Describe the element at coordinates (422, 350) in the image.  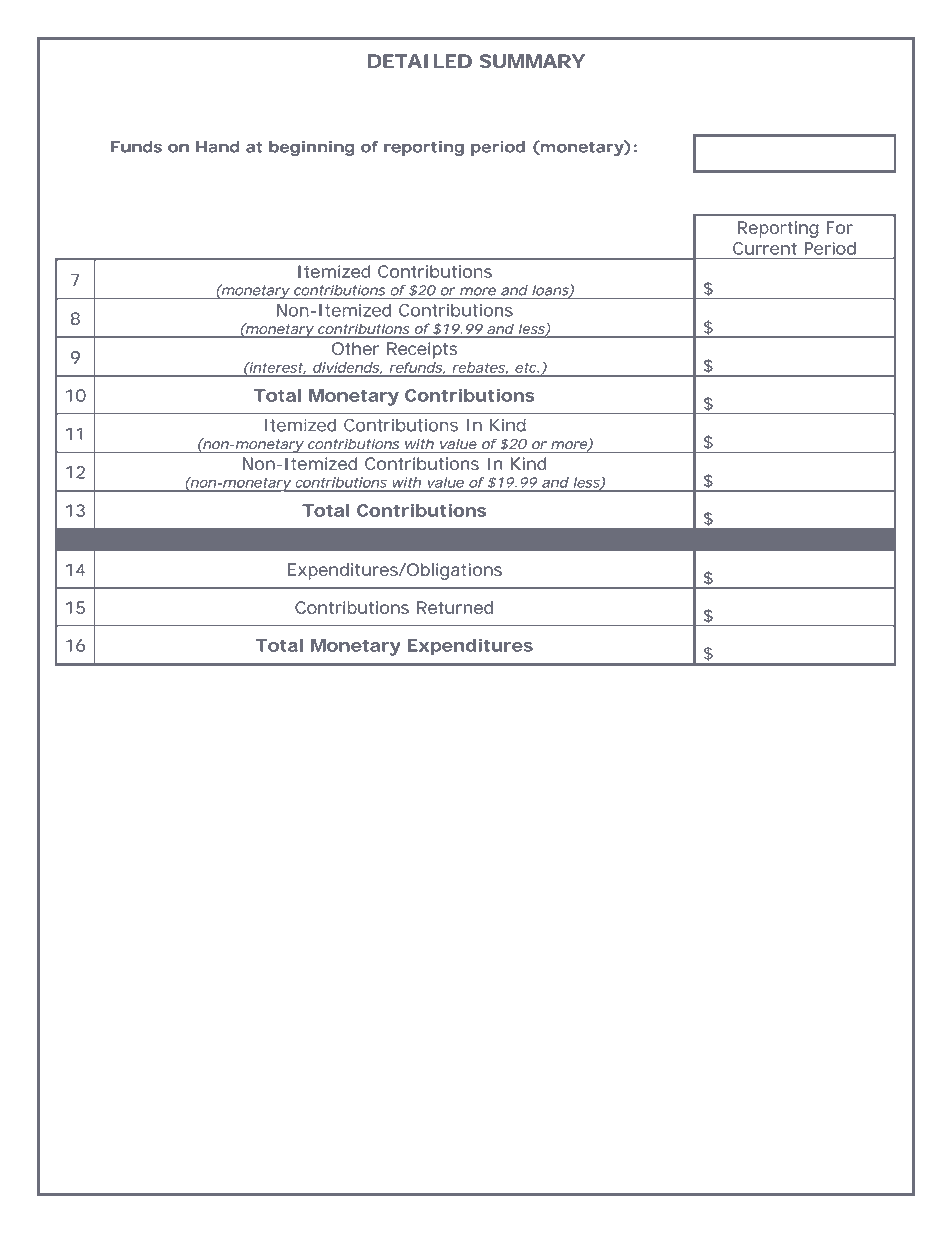
I see `Receipts` at that location.
